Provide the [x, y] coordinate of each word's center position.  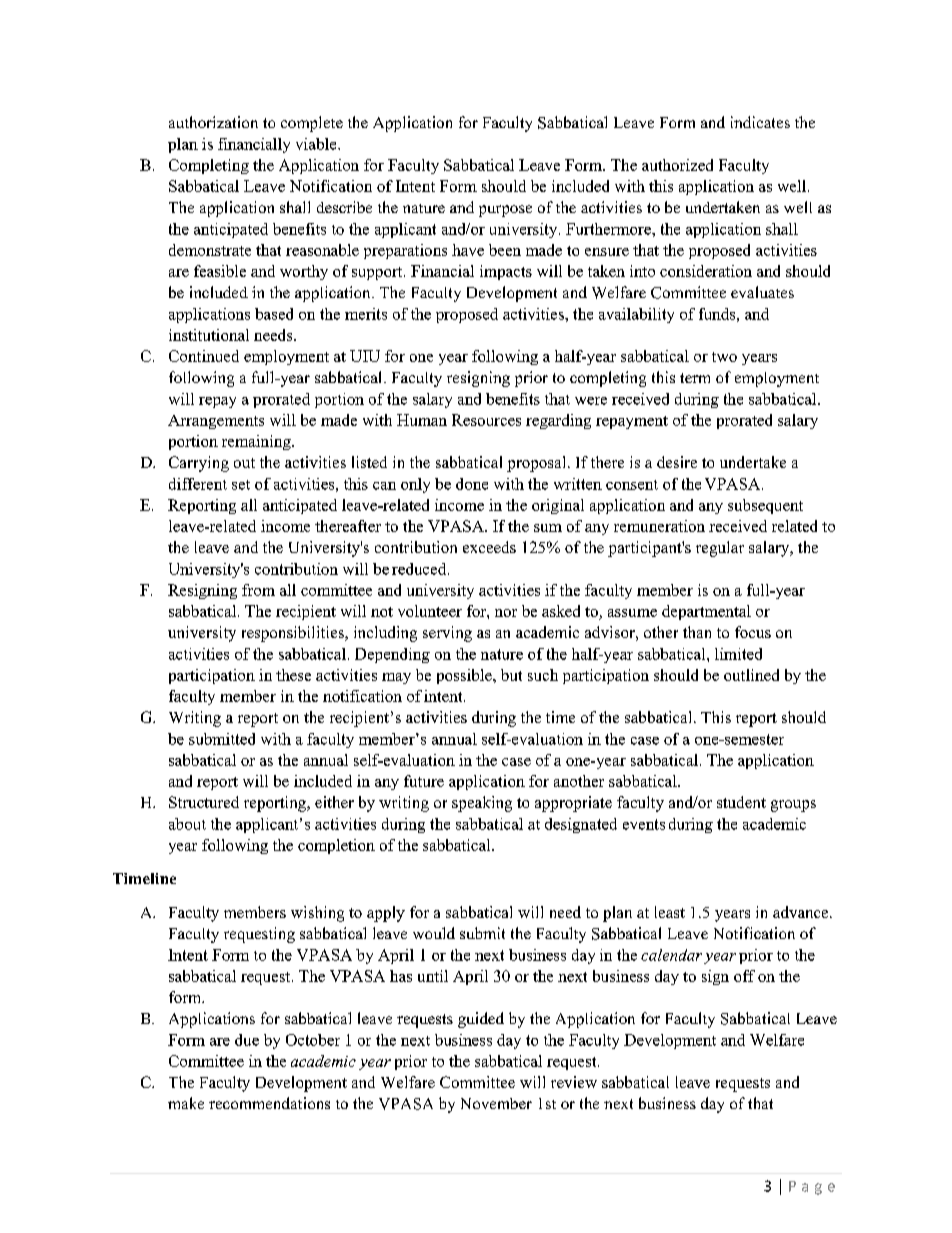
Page [812, 1188]
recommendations [269, 1103]
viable [317, 144]
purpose [505, 211]
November [496, 1103]
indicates [760, 122]
